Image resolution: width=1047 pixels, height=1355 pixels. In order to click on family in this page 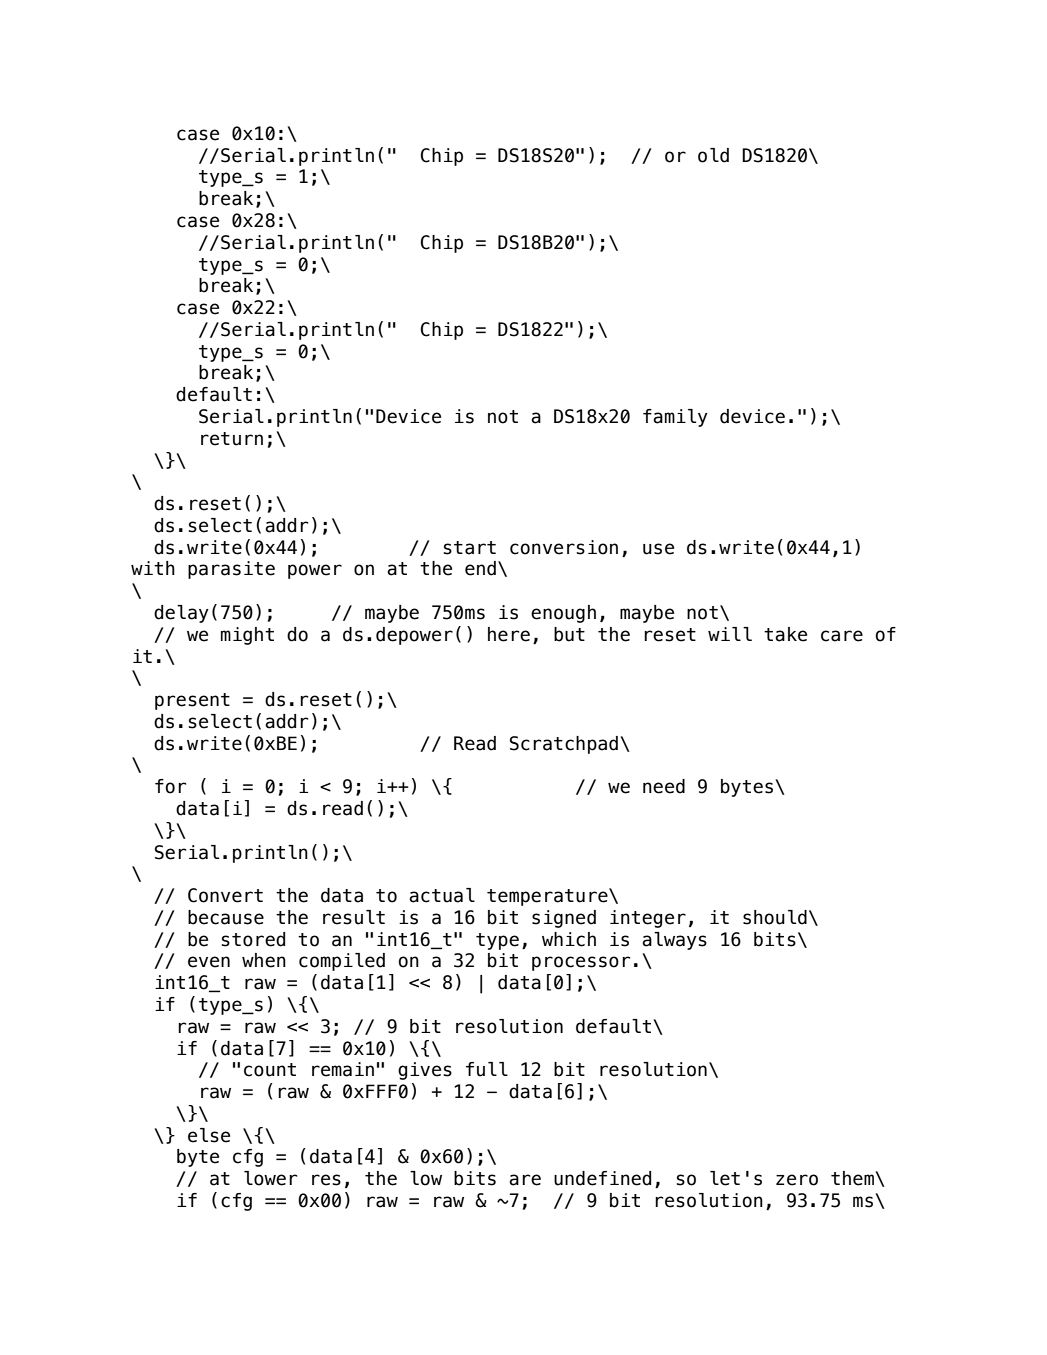, I will do `click(675, 418)`.
